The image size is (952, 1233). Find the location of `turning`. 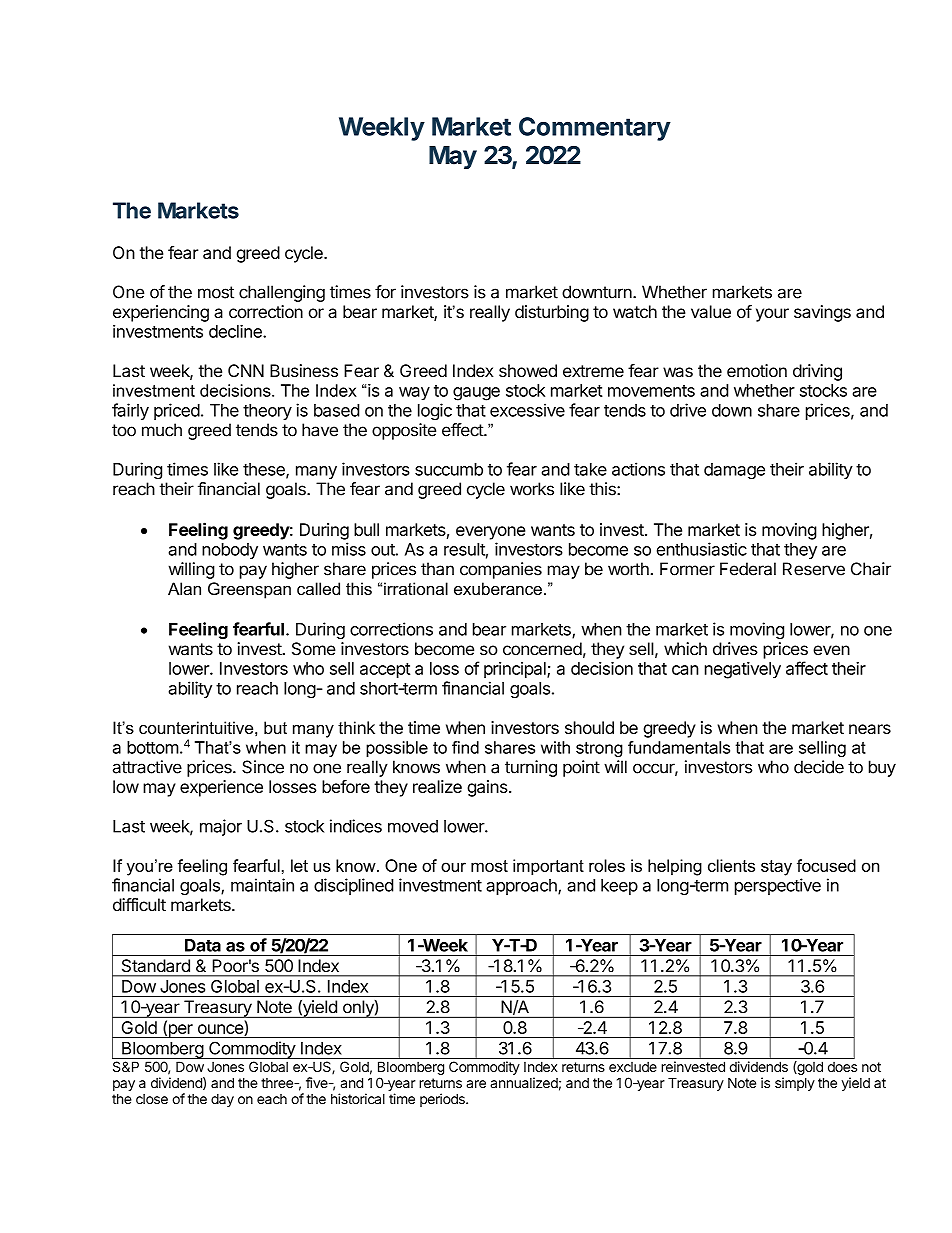

turning is located at coordinates (531, 768).
